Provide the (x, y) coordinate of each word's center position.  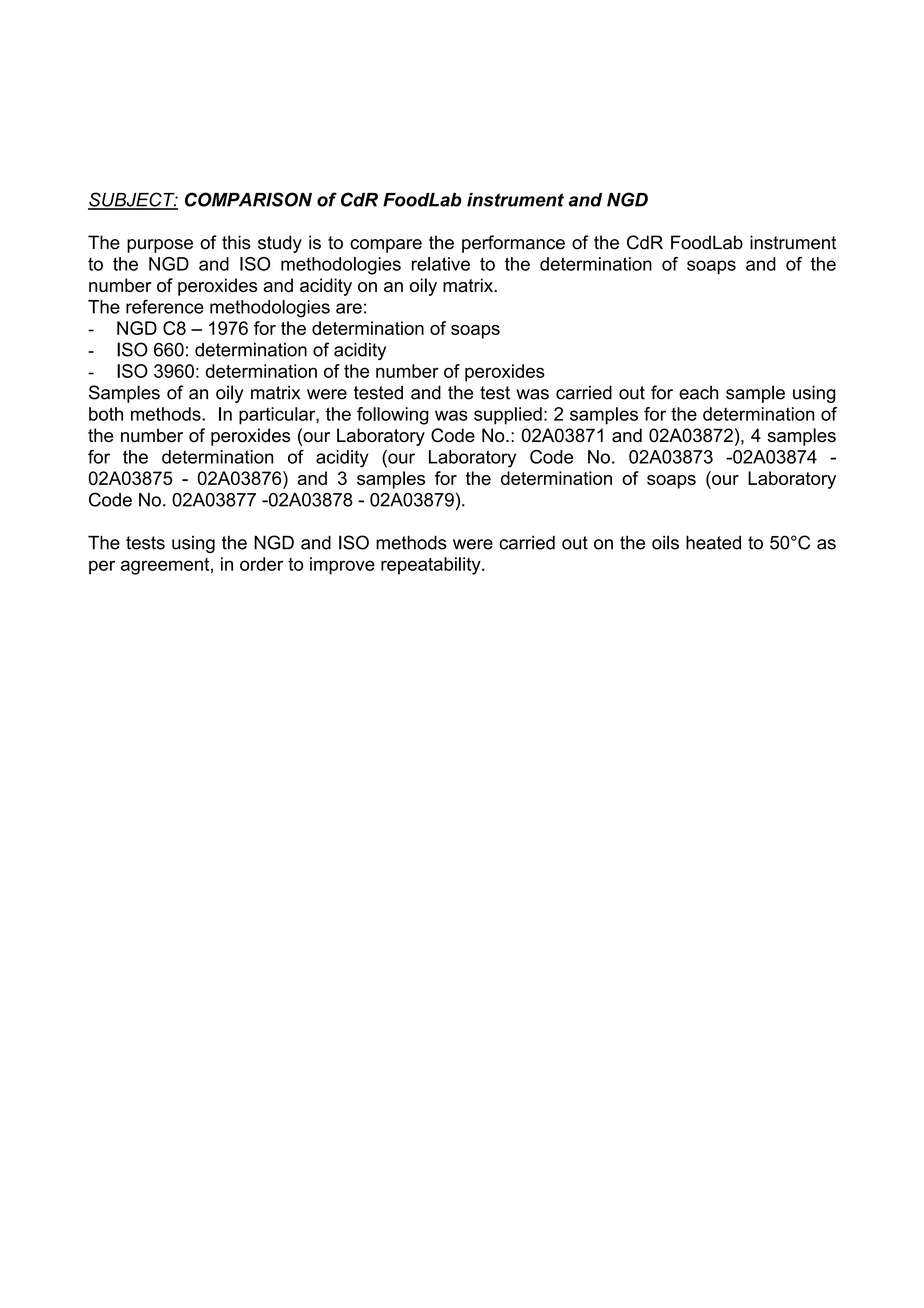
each (698, 392)
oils (665, 542)
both (106, 414)
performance (513, 244)
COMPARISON (248, 199)
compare (386, 246)
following (393, 416)
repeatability (432, 566)
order (261, 564)
